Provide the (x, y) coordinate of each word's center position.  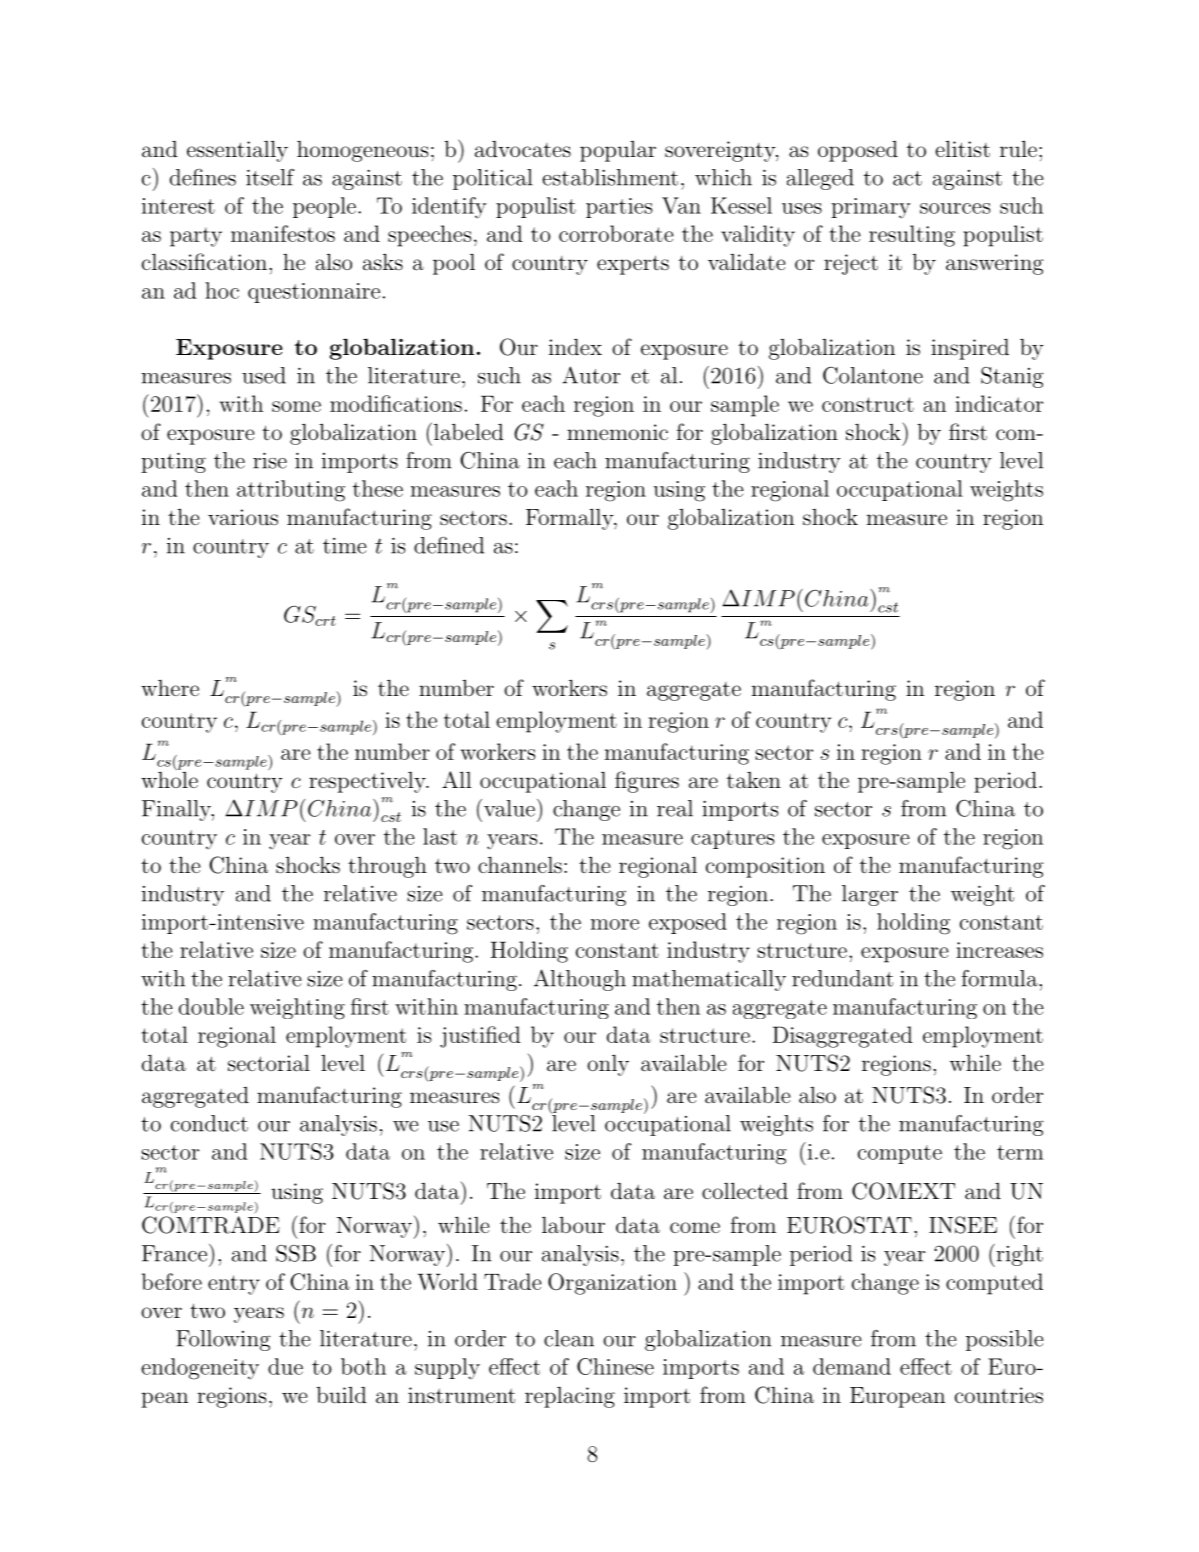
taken (754, 780)
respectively (368, 782)
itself (270, 177)
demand (852, 1366)
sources (955, 208)
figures (647, 782)
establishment (610, 177)
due (285, 1366)
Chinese (615, 1366)
